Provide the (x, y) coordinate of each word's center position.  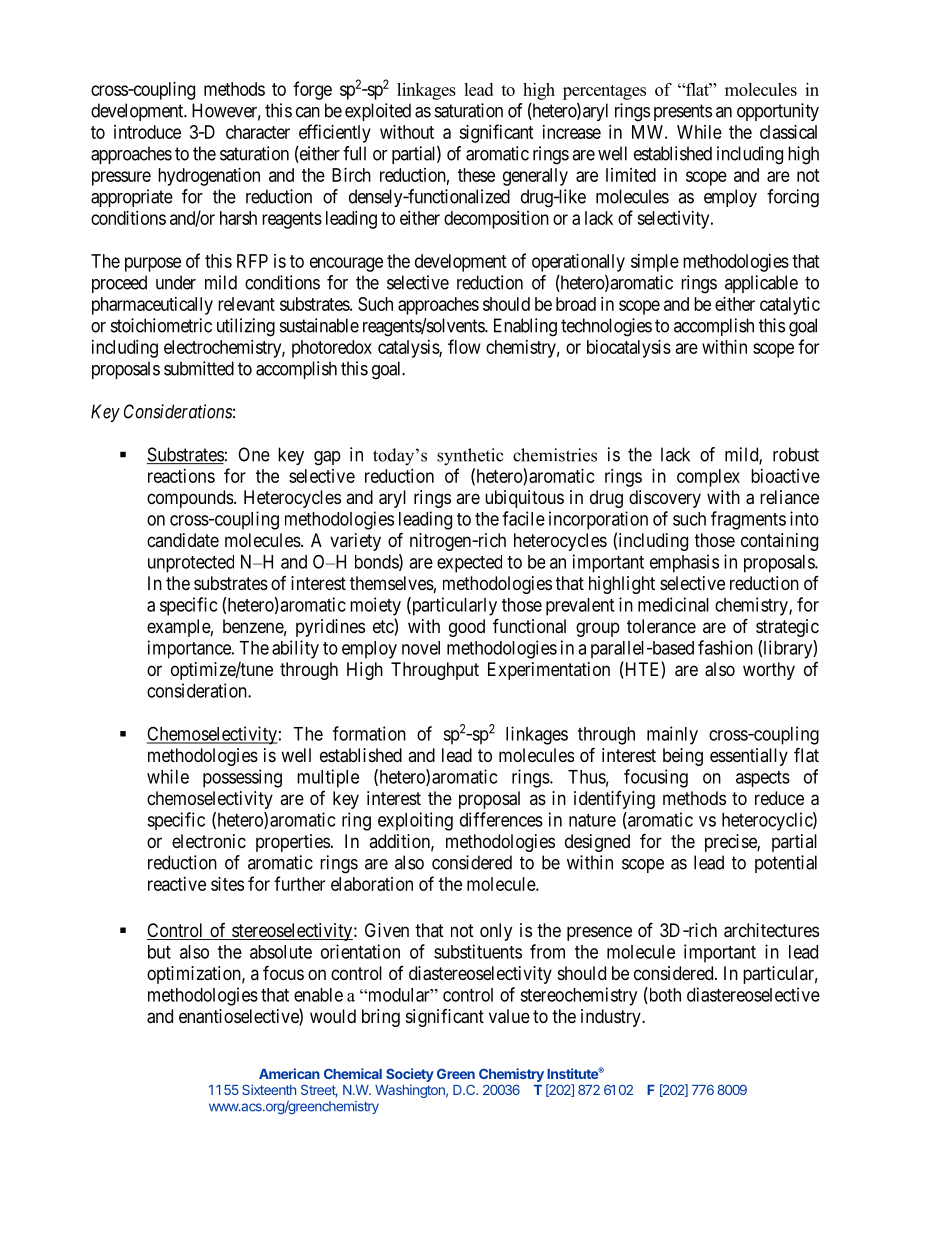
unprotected (191, 564)
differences (501, 819)
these (476, 175)
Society (410, 1075)
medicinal (673, 604)
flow (464, 346)
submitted (199, 368)
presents (683, 112)
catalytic (790, 306)
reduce (779, 798)
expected (469, 564)
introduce (147, 132)
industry (612, 1018)
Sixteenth (269, 1089)
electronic (209, 841)
